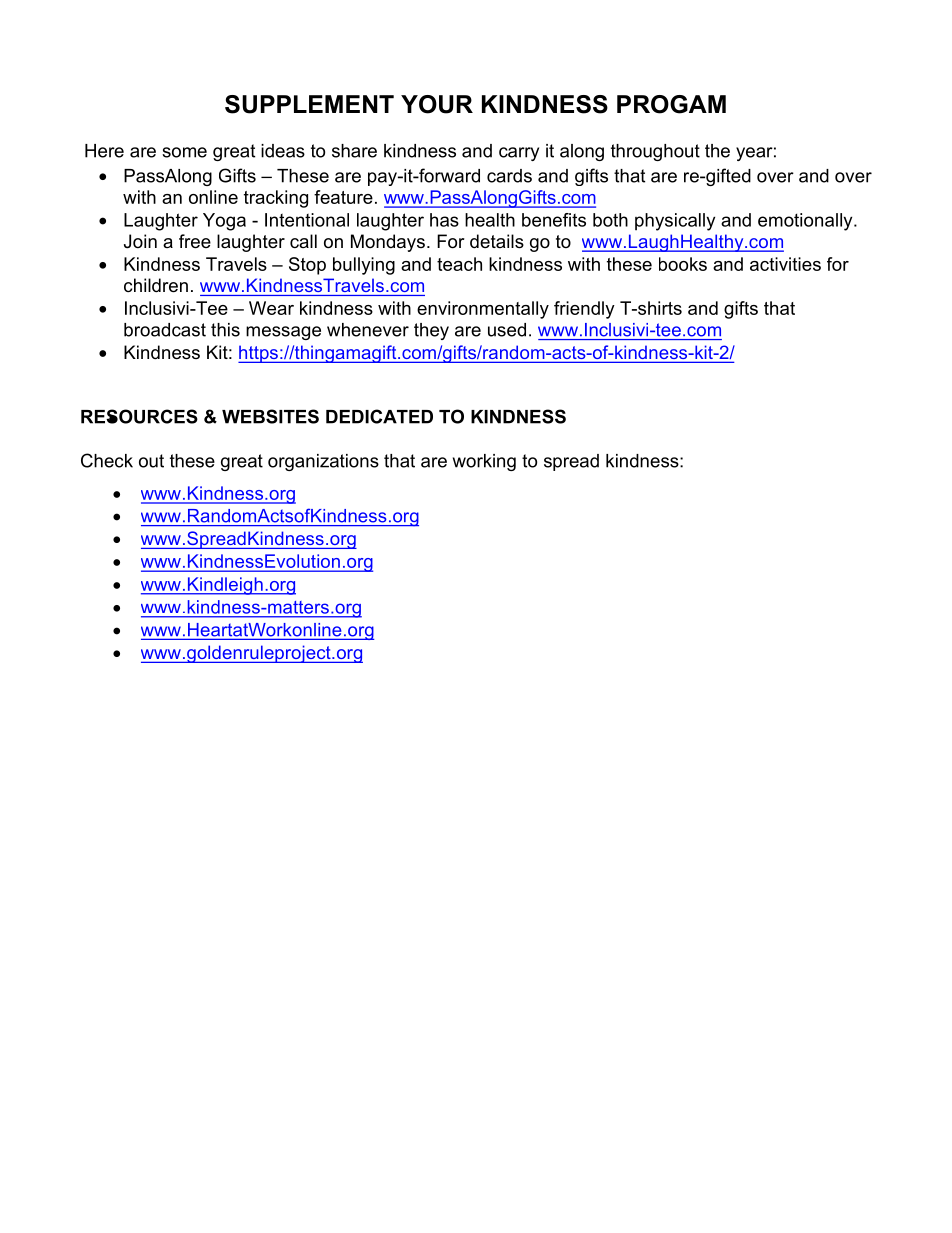 The image size is (952, 1233). Describe the element at coordinates (107, 460) in the screenshot. I see `Check` at that location.
